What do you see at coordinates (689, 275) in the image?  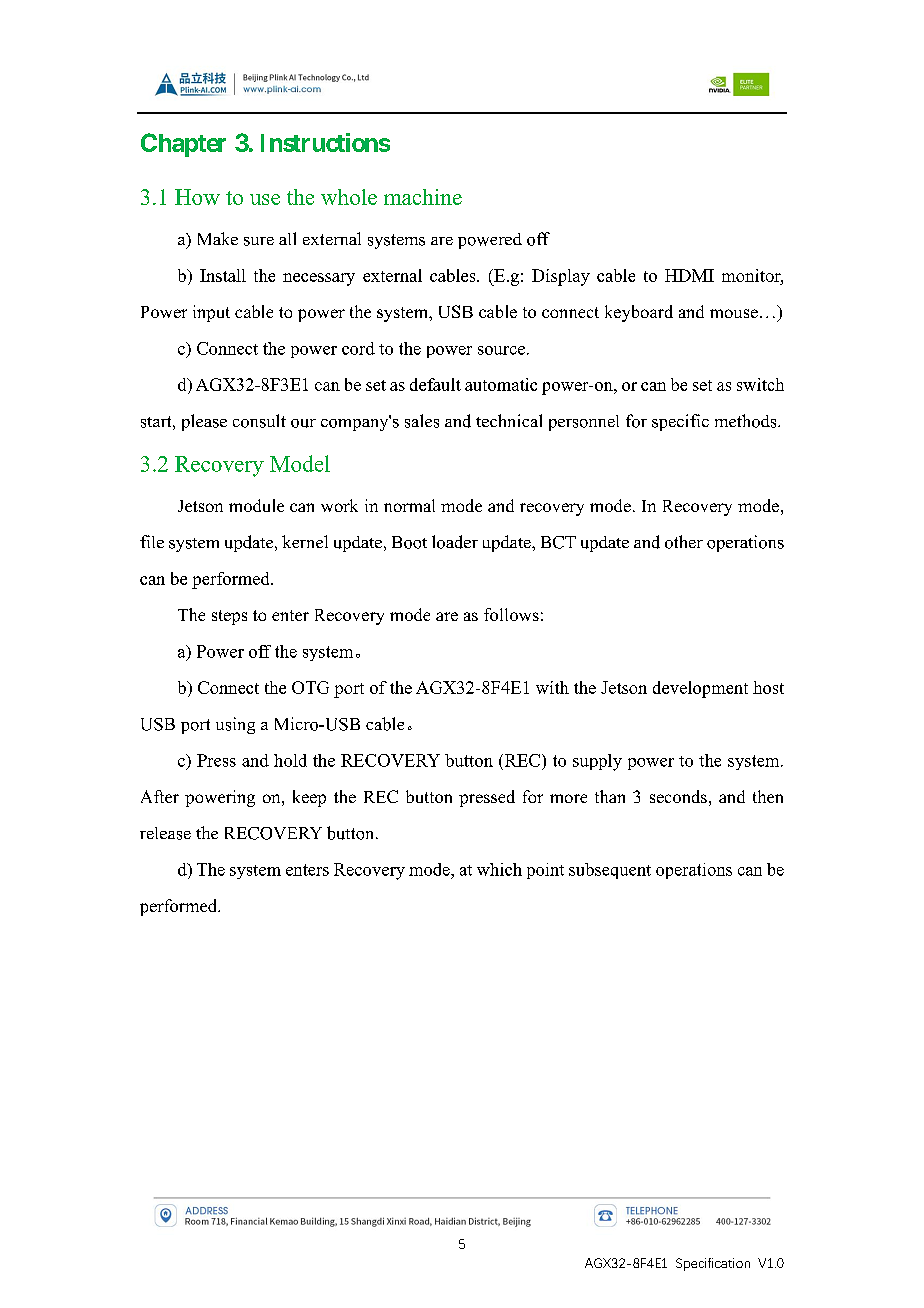 I see `HDMI` at bounding box center [689, 275].
